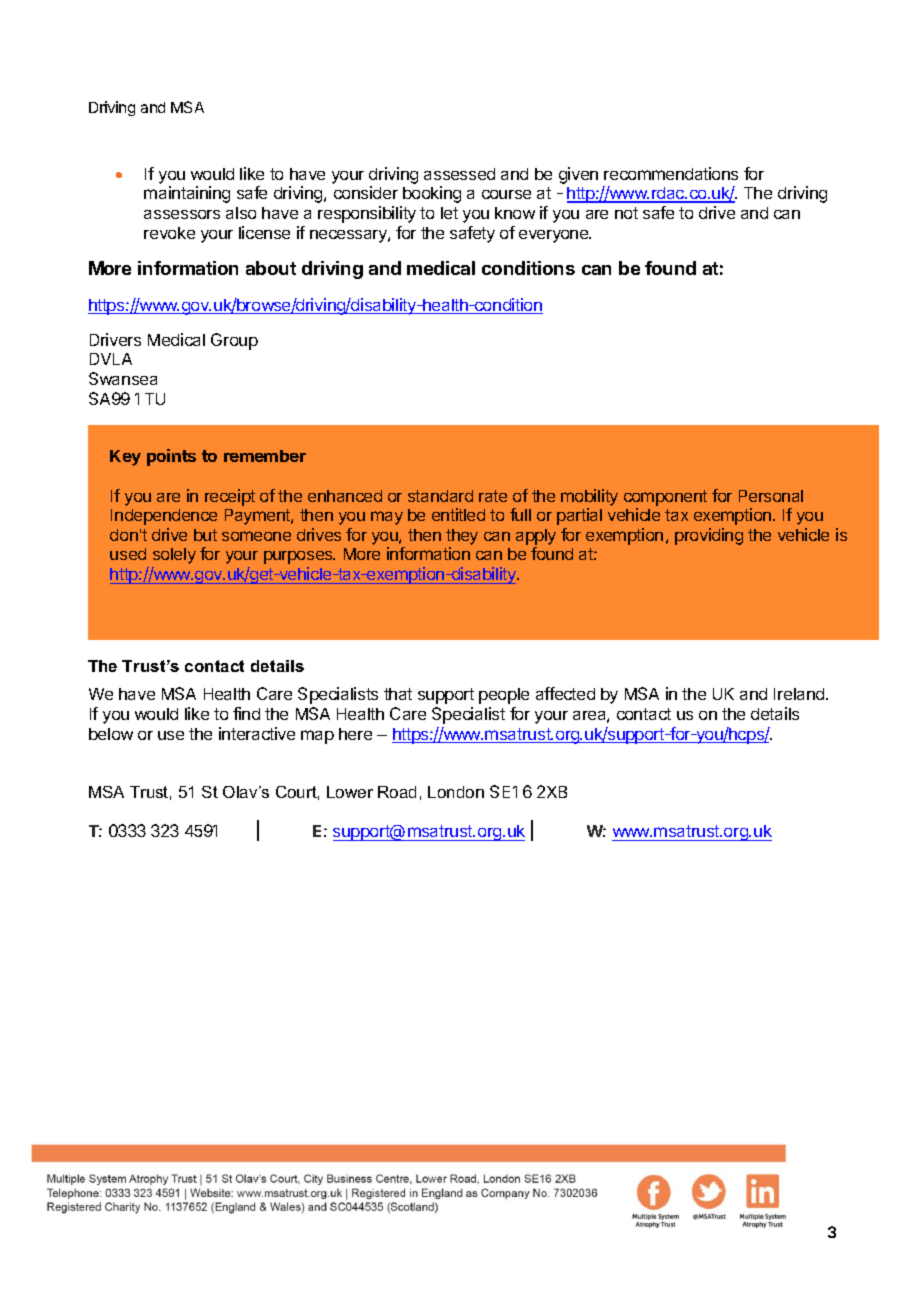 This screenshot has height=1308, width=924. What do you see at coordinates (230, 497) in the screenshot?
I see `receipt` at bounding box center [230, 497].
